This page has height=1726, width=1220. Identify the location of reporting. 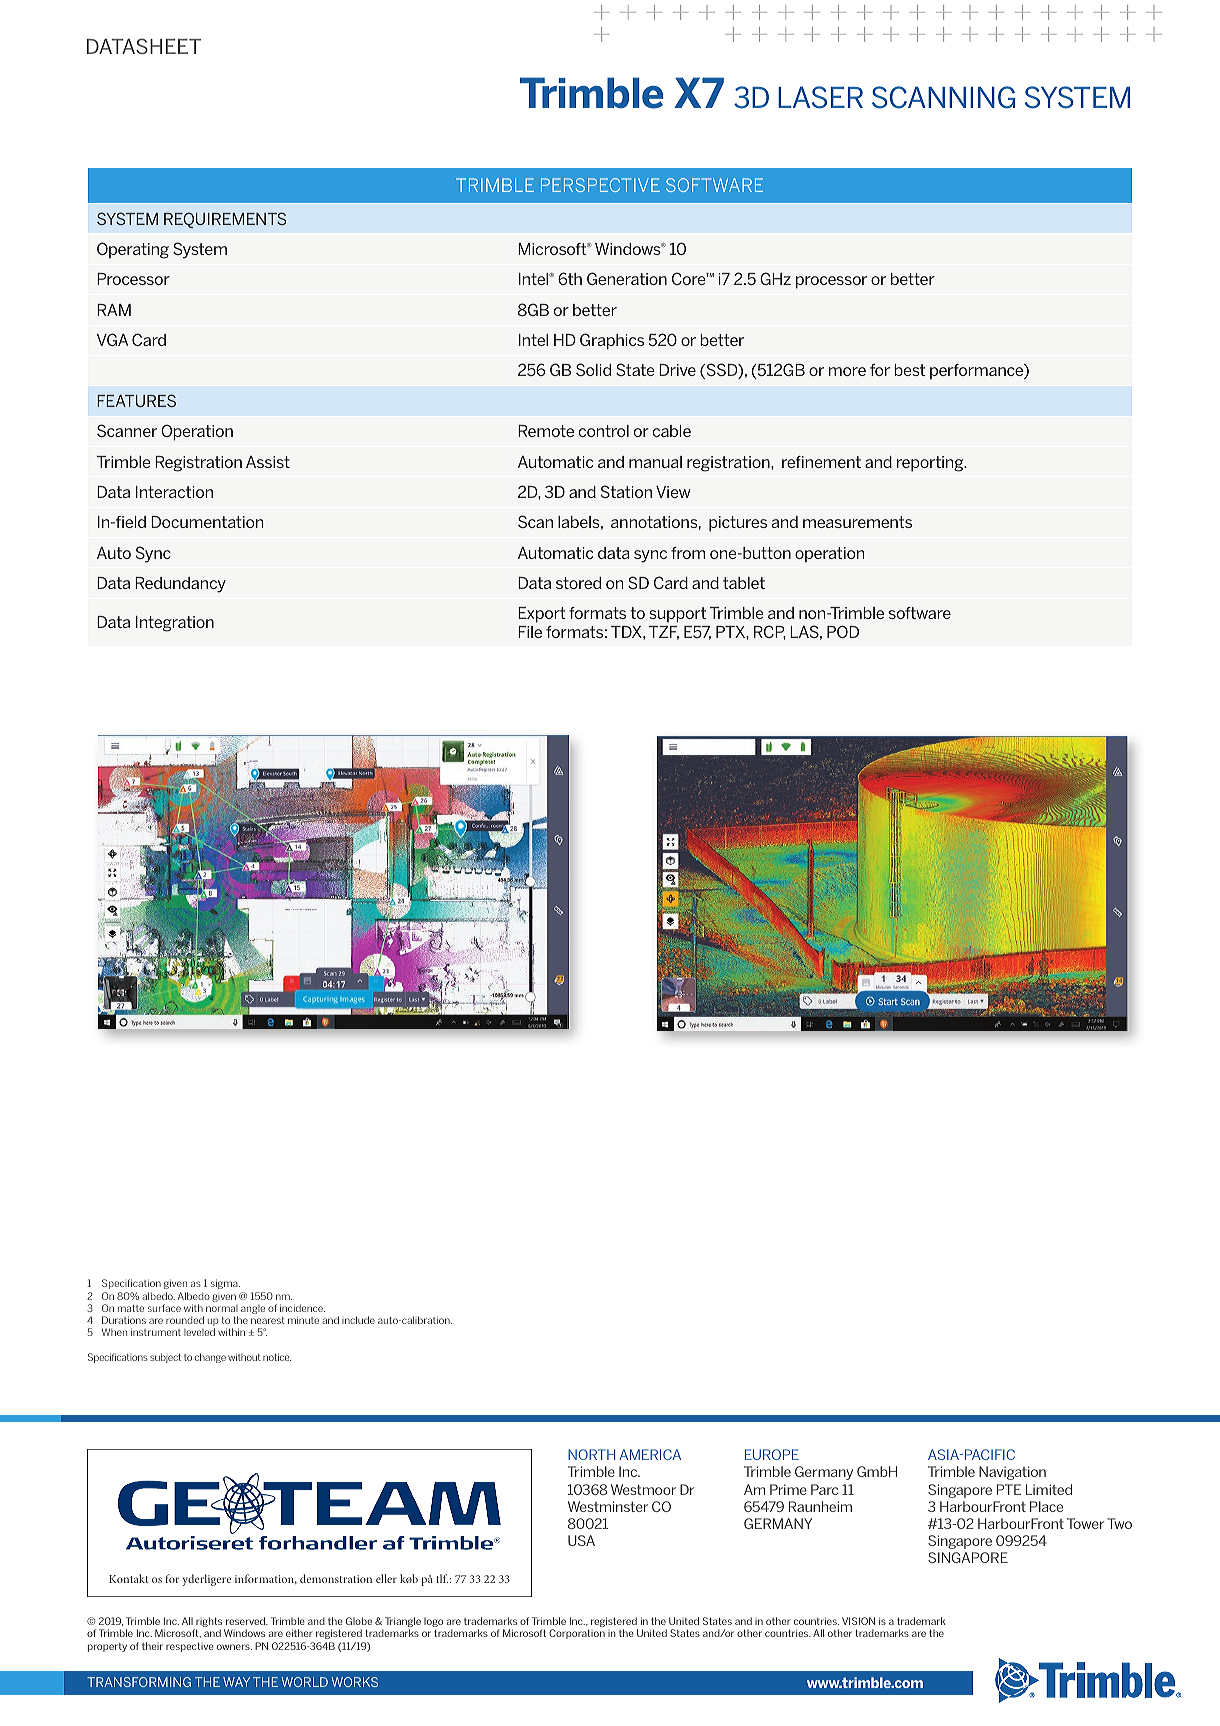
(931, 464).
